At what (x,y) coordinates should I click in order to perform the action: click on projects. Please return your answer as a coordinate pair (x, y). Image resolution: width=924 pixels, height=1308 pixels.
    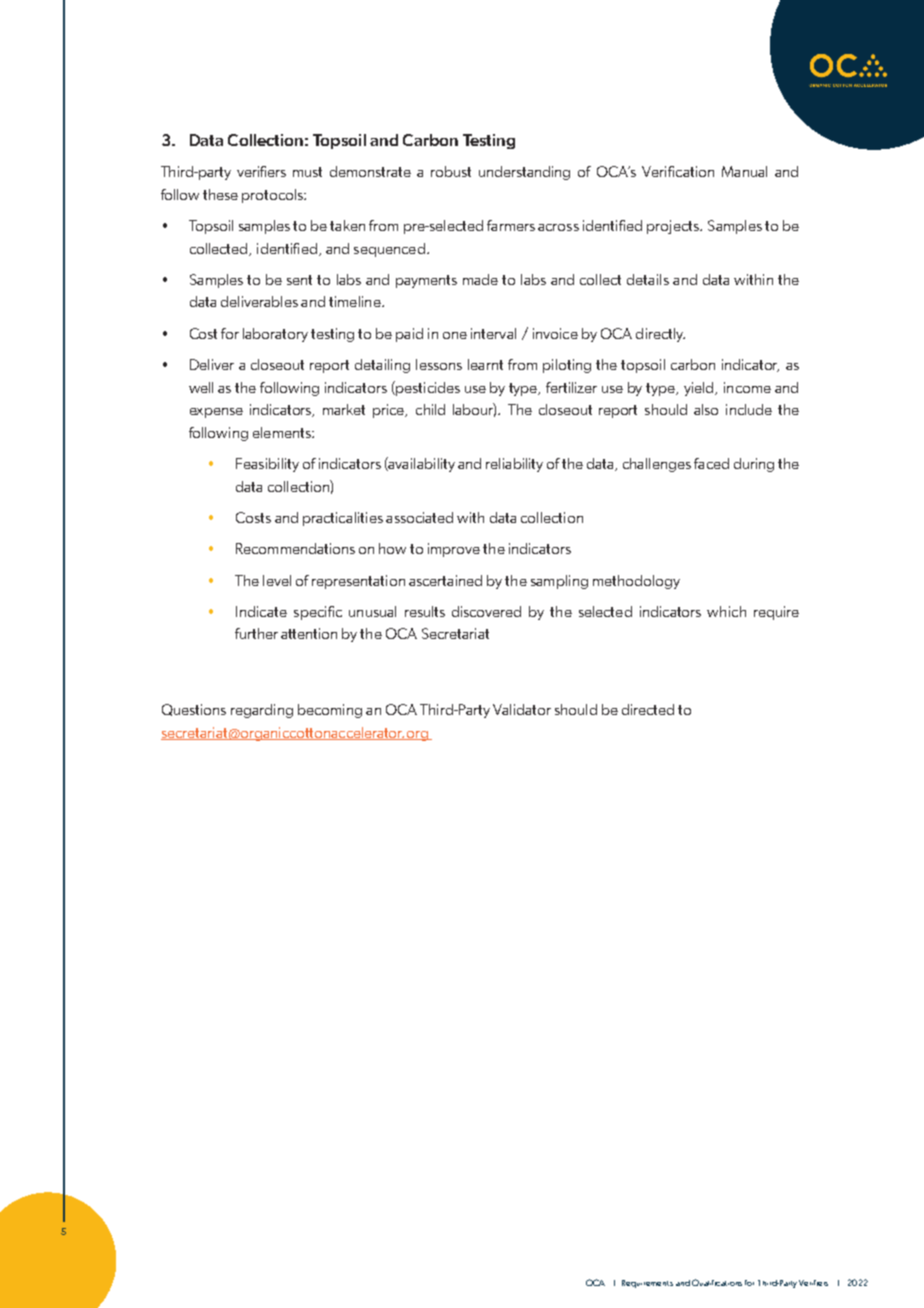
    Looking at the image, I should click on (674, 227).
